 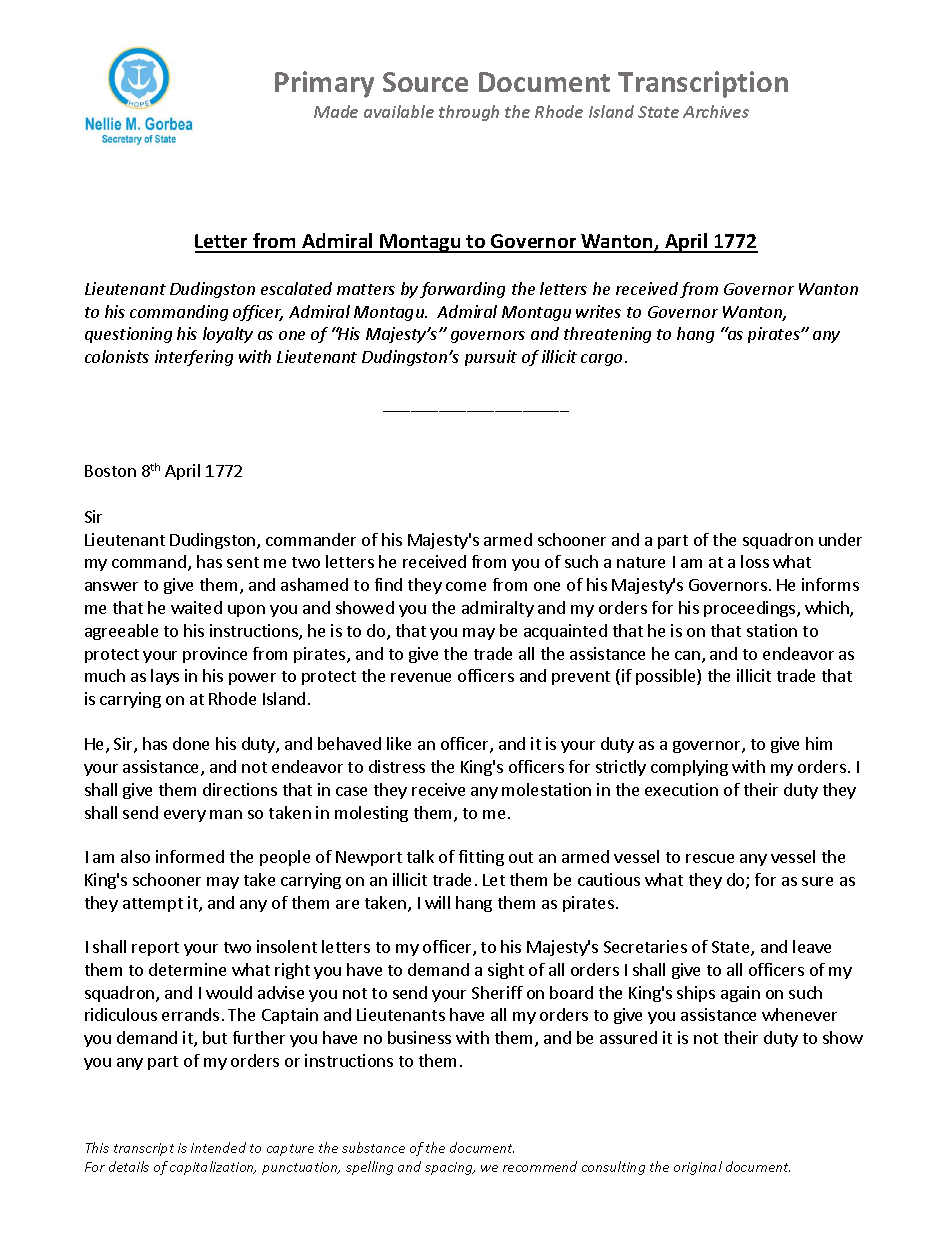 I want to click on intended, so click(x=218, y=1147).
